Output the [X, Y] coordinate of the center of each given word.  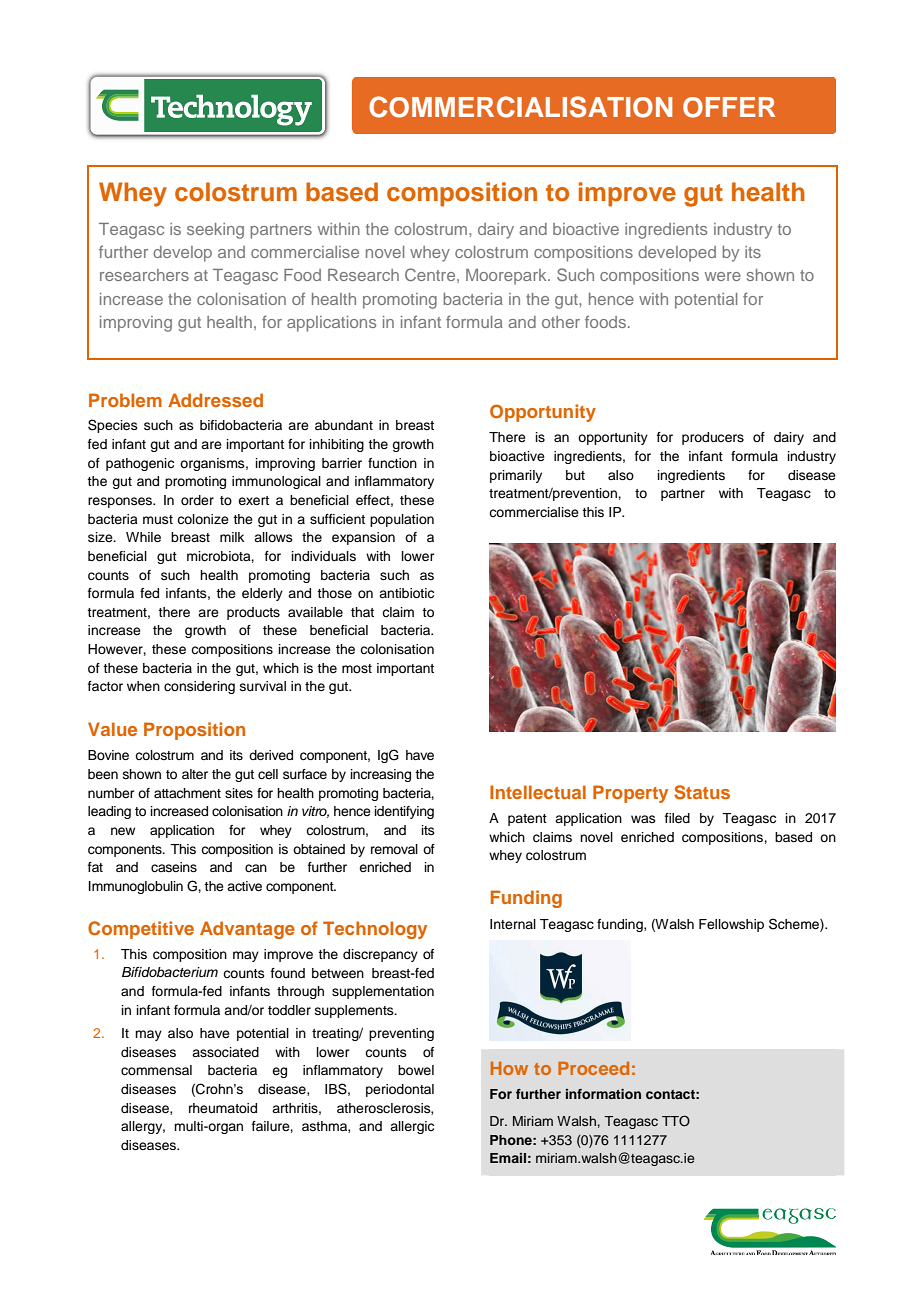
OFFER [729, 107]
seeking [215, 231]
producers [713, 438]
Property [630, 794]
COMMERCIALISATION [520, 107]
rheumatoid [223, 1108]
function [392, 463]
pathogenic [140, 464]
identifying [404, 812]
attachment [187, 793]
